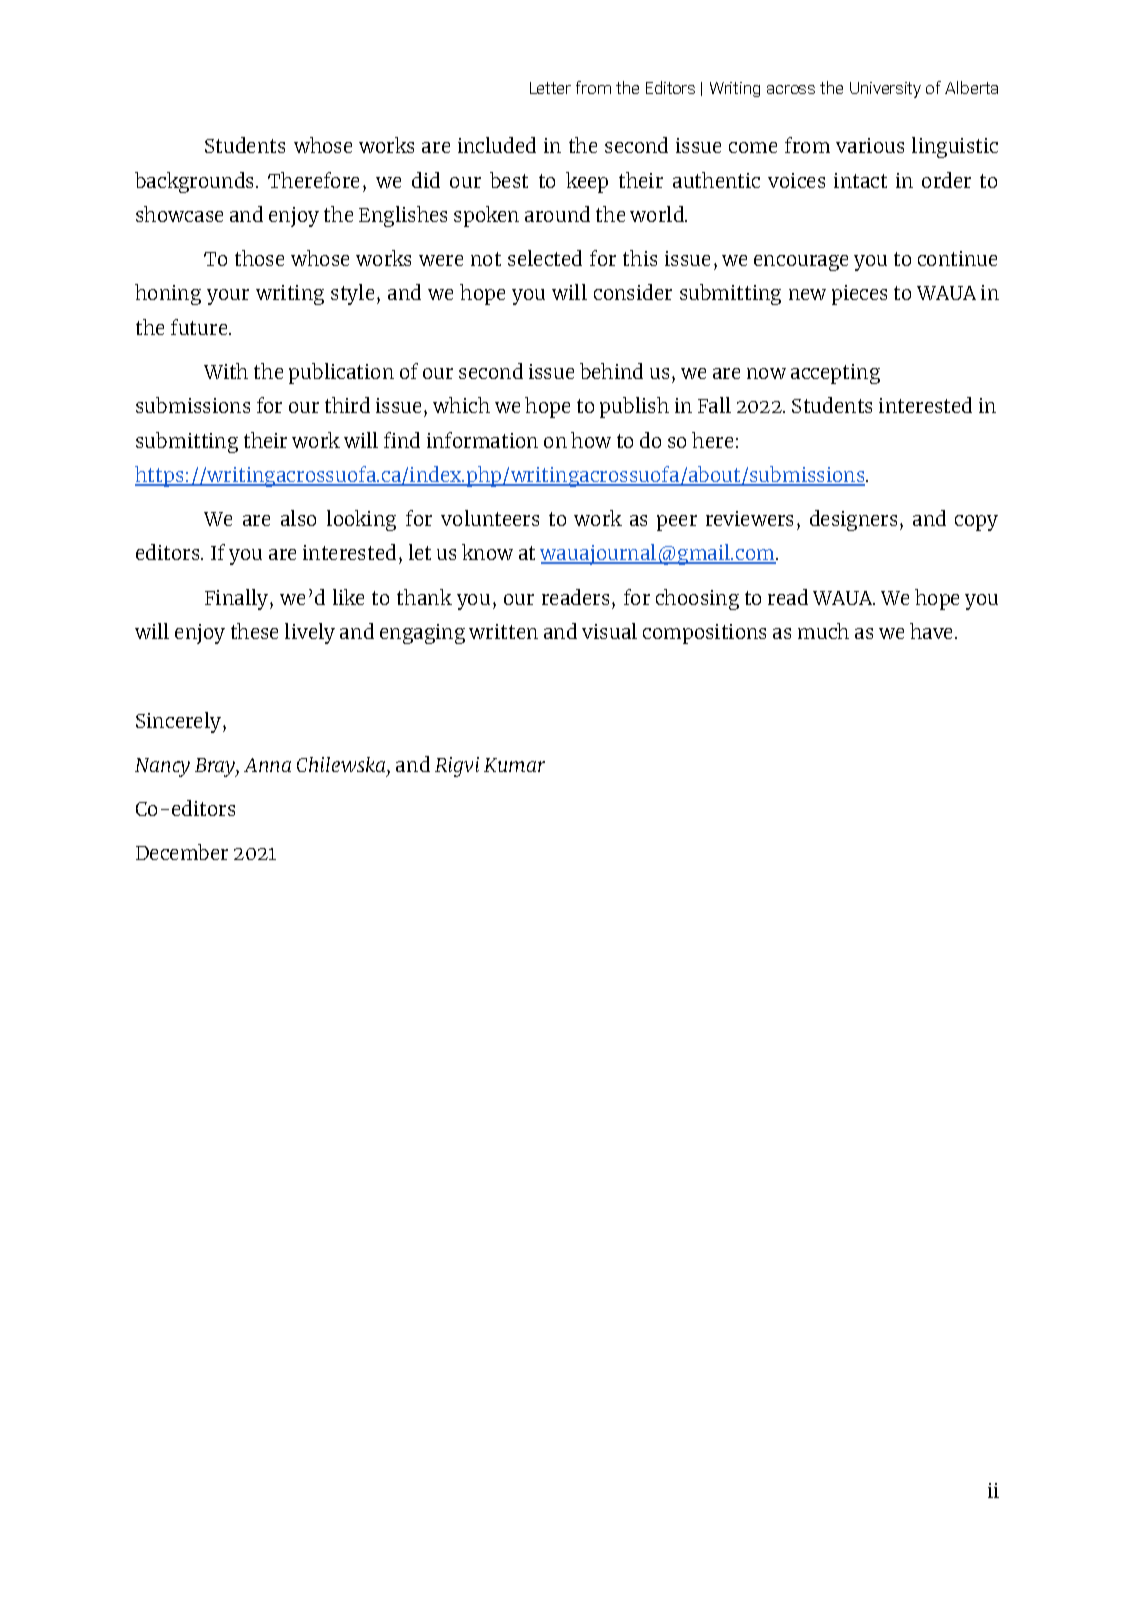  I want to click on visual, so click(609, 631).
